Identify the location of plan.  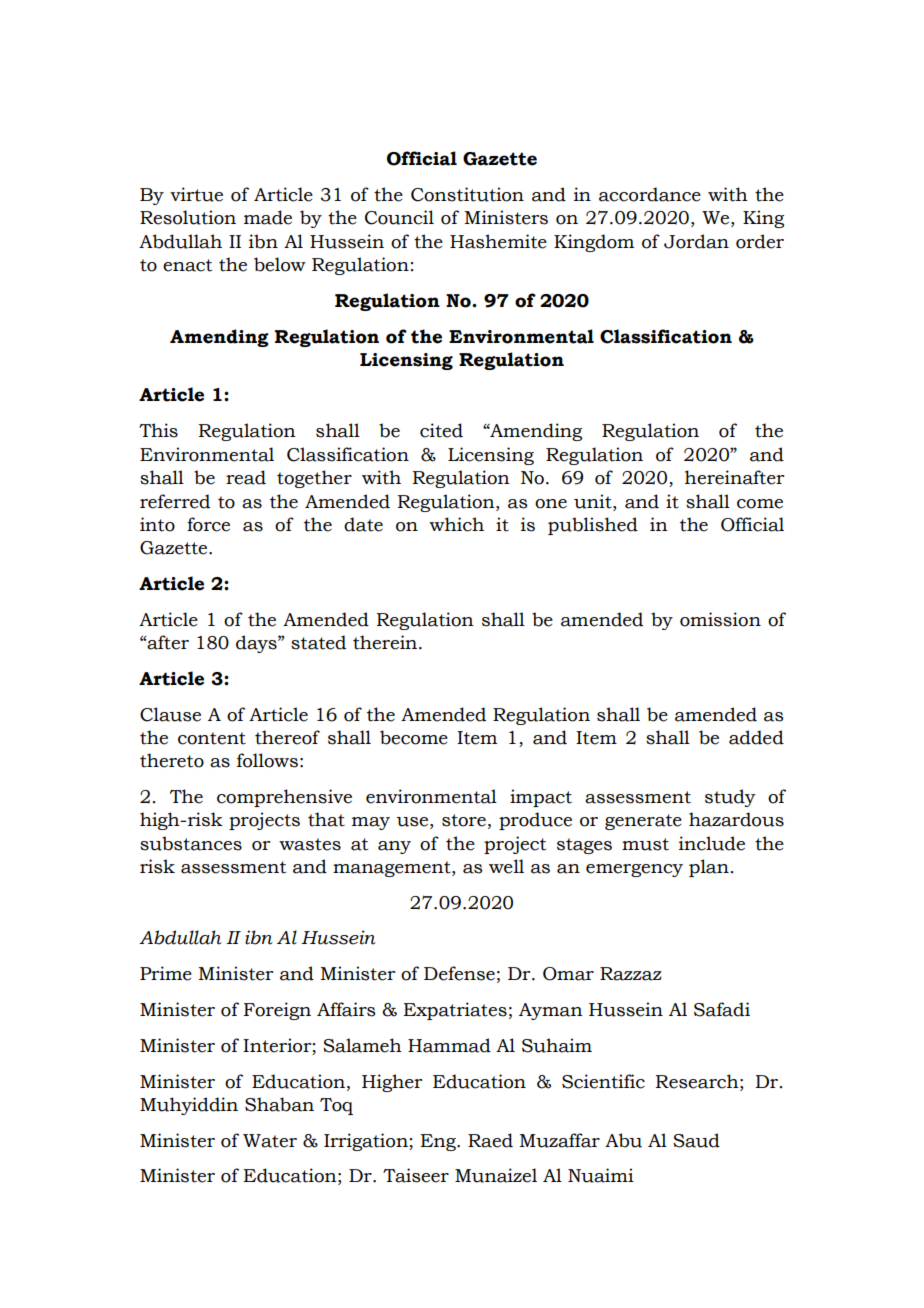
(709, 868).
